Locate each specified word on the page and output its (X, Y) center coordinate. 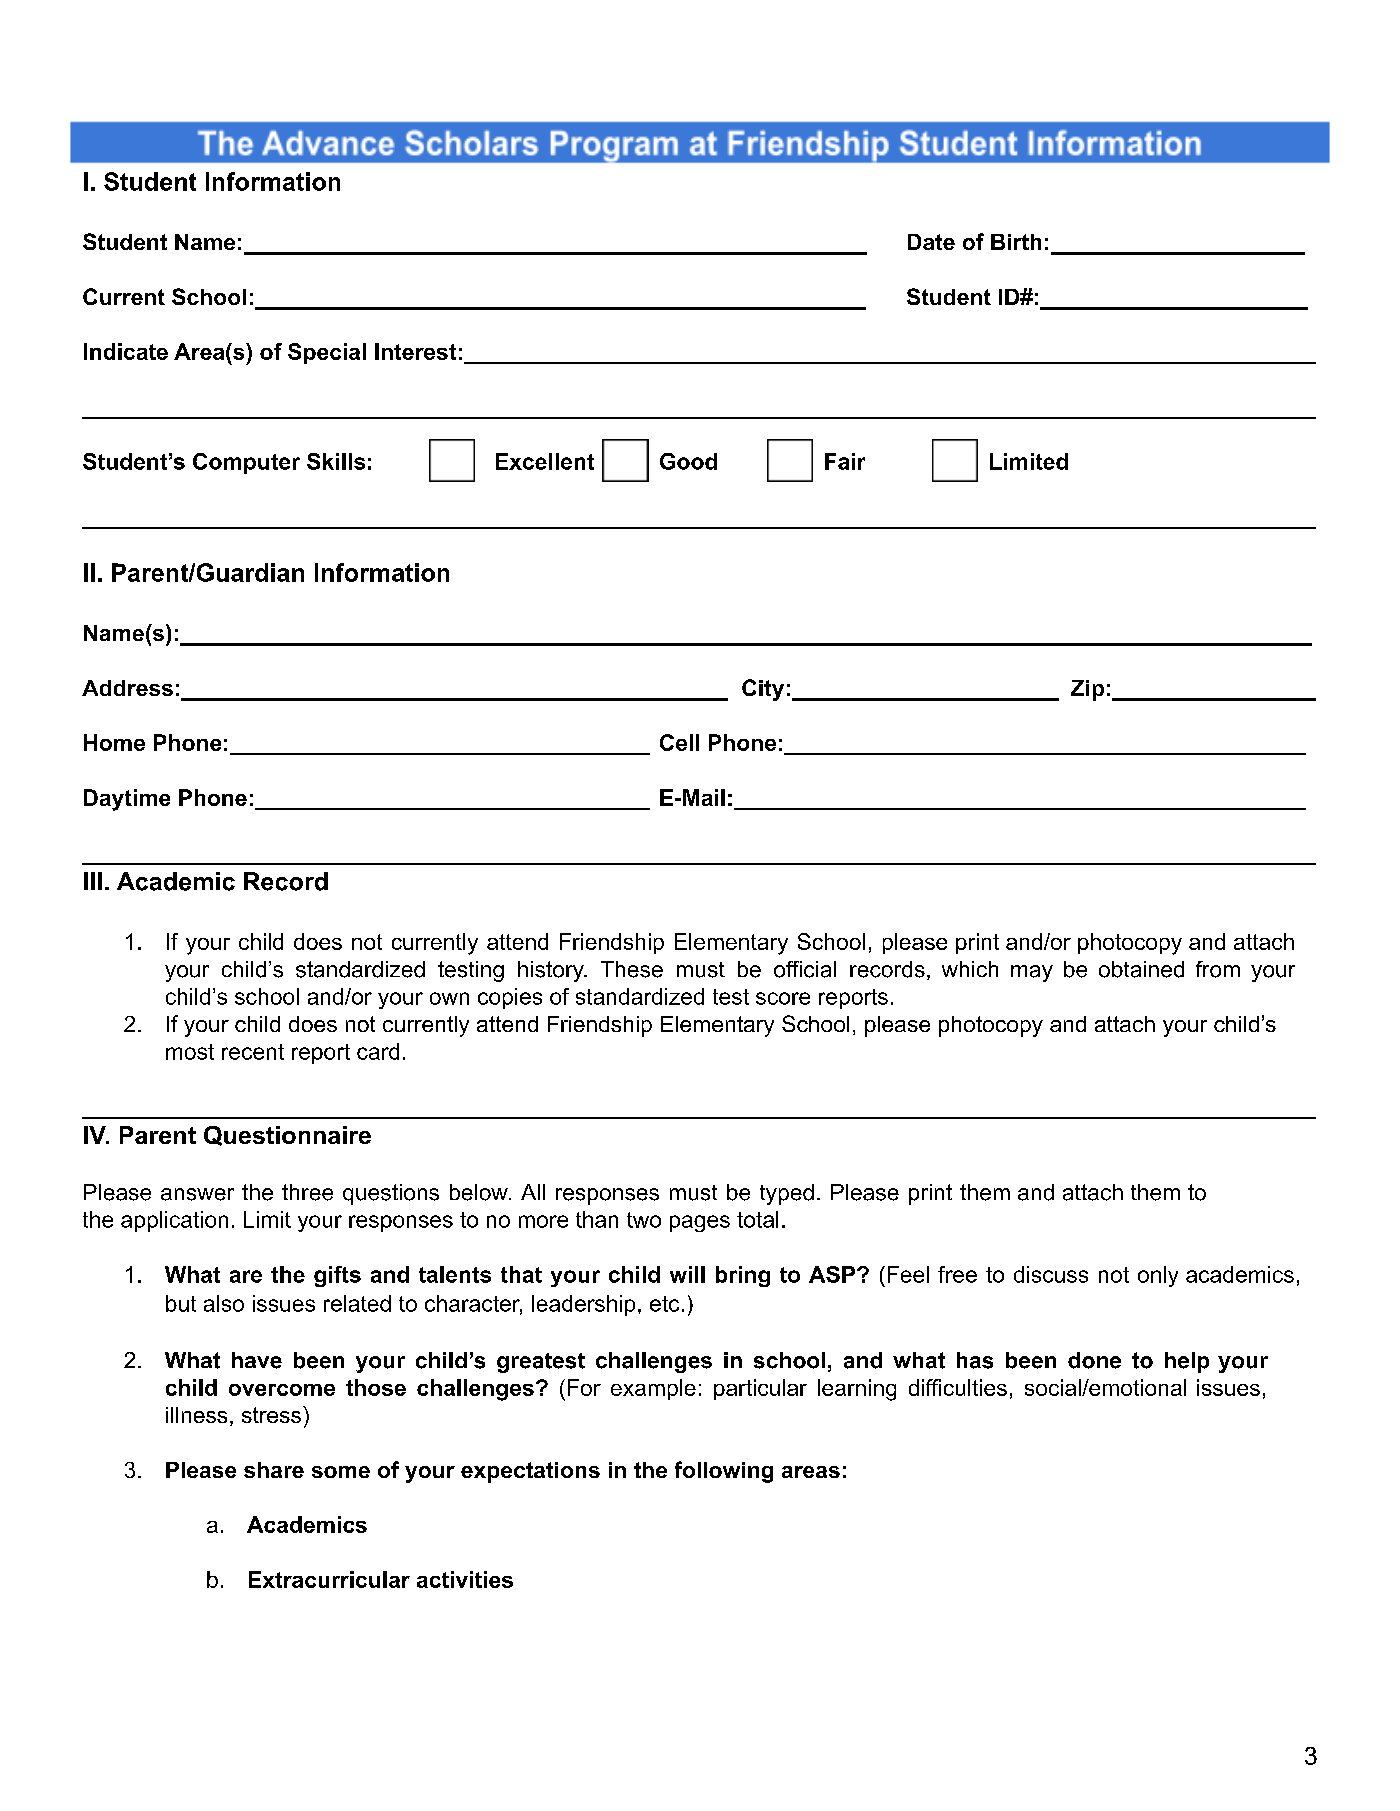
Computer (246, 463)
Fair (845, 461)
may (1032, 973)
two (644, 1220)
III (93, 881)
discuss (1051, 1274)
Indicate (126, 351)
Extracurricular (329, 1579)
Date (931, 242)
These (632, 969)
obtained (1141, 969)
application (174, 1221)
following (724, 1472)
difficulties (958, 1387)
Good (688, 461)
